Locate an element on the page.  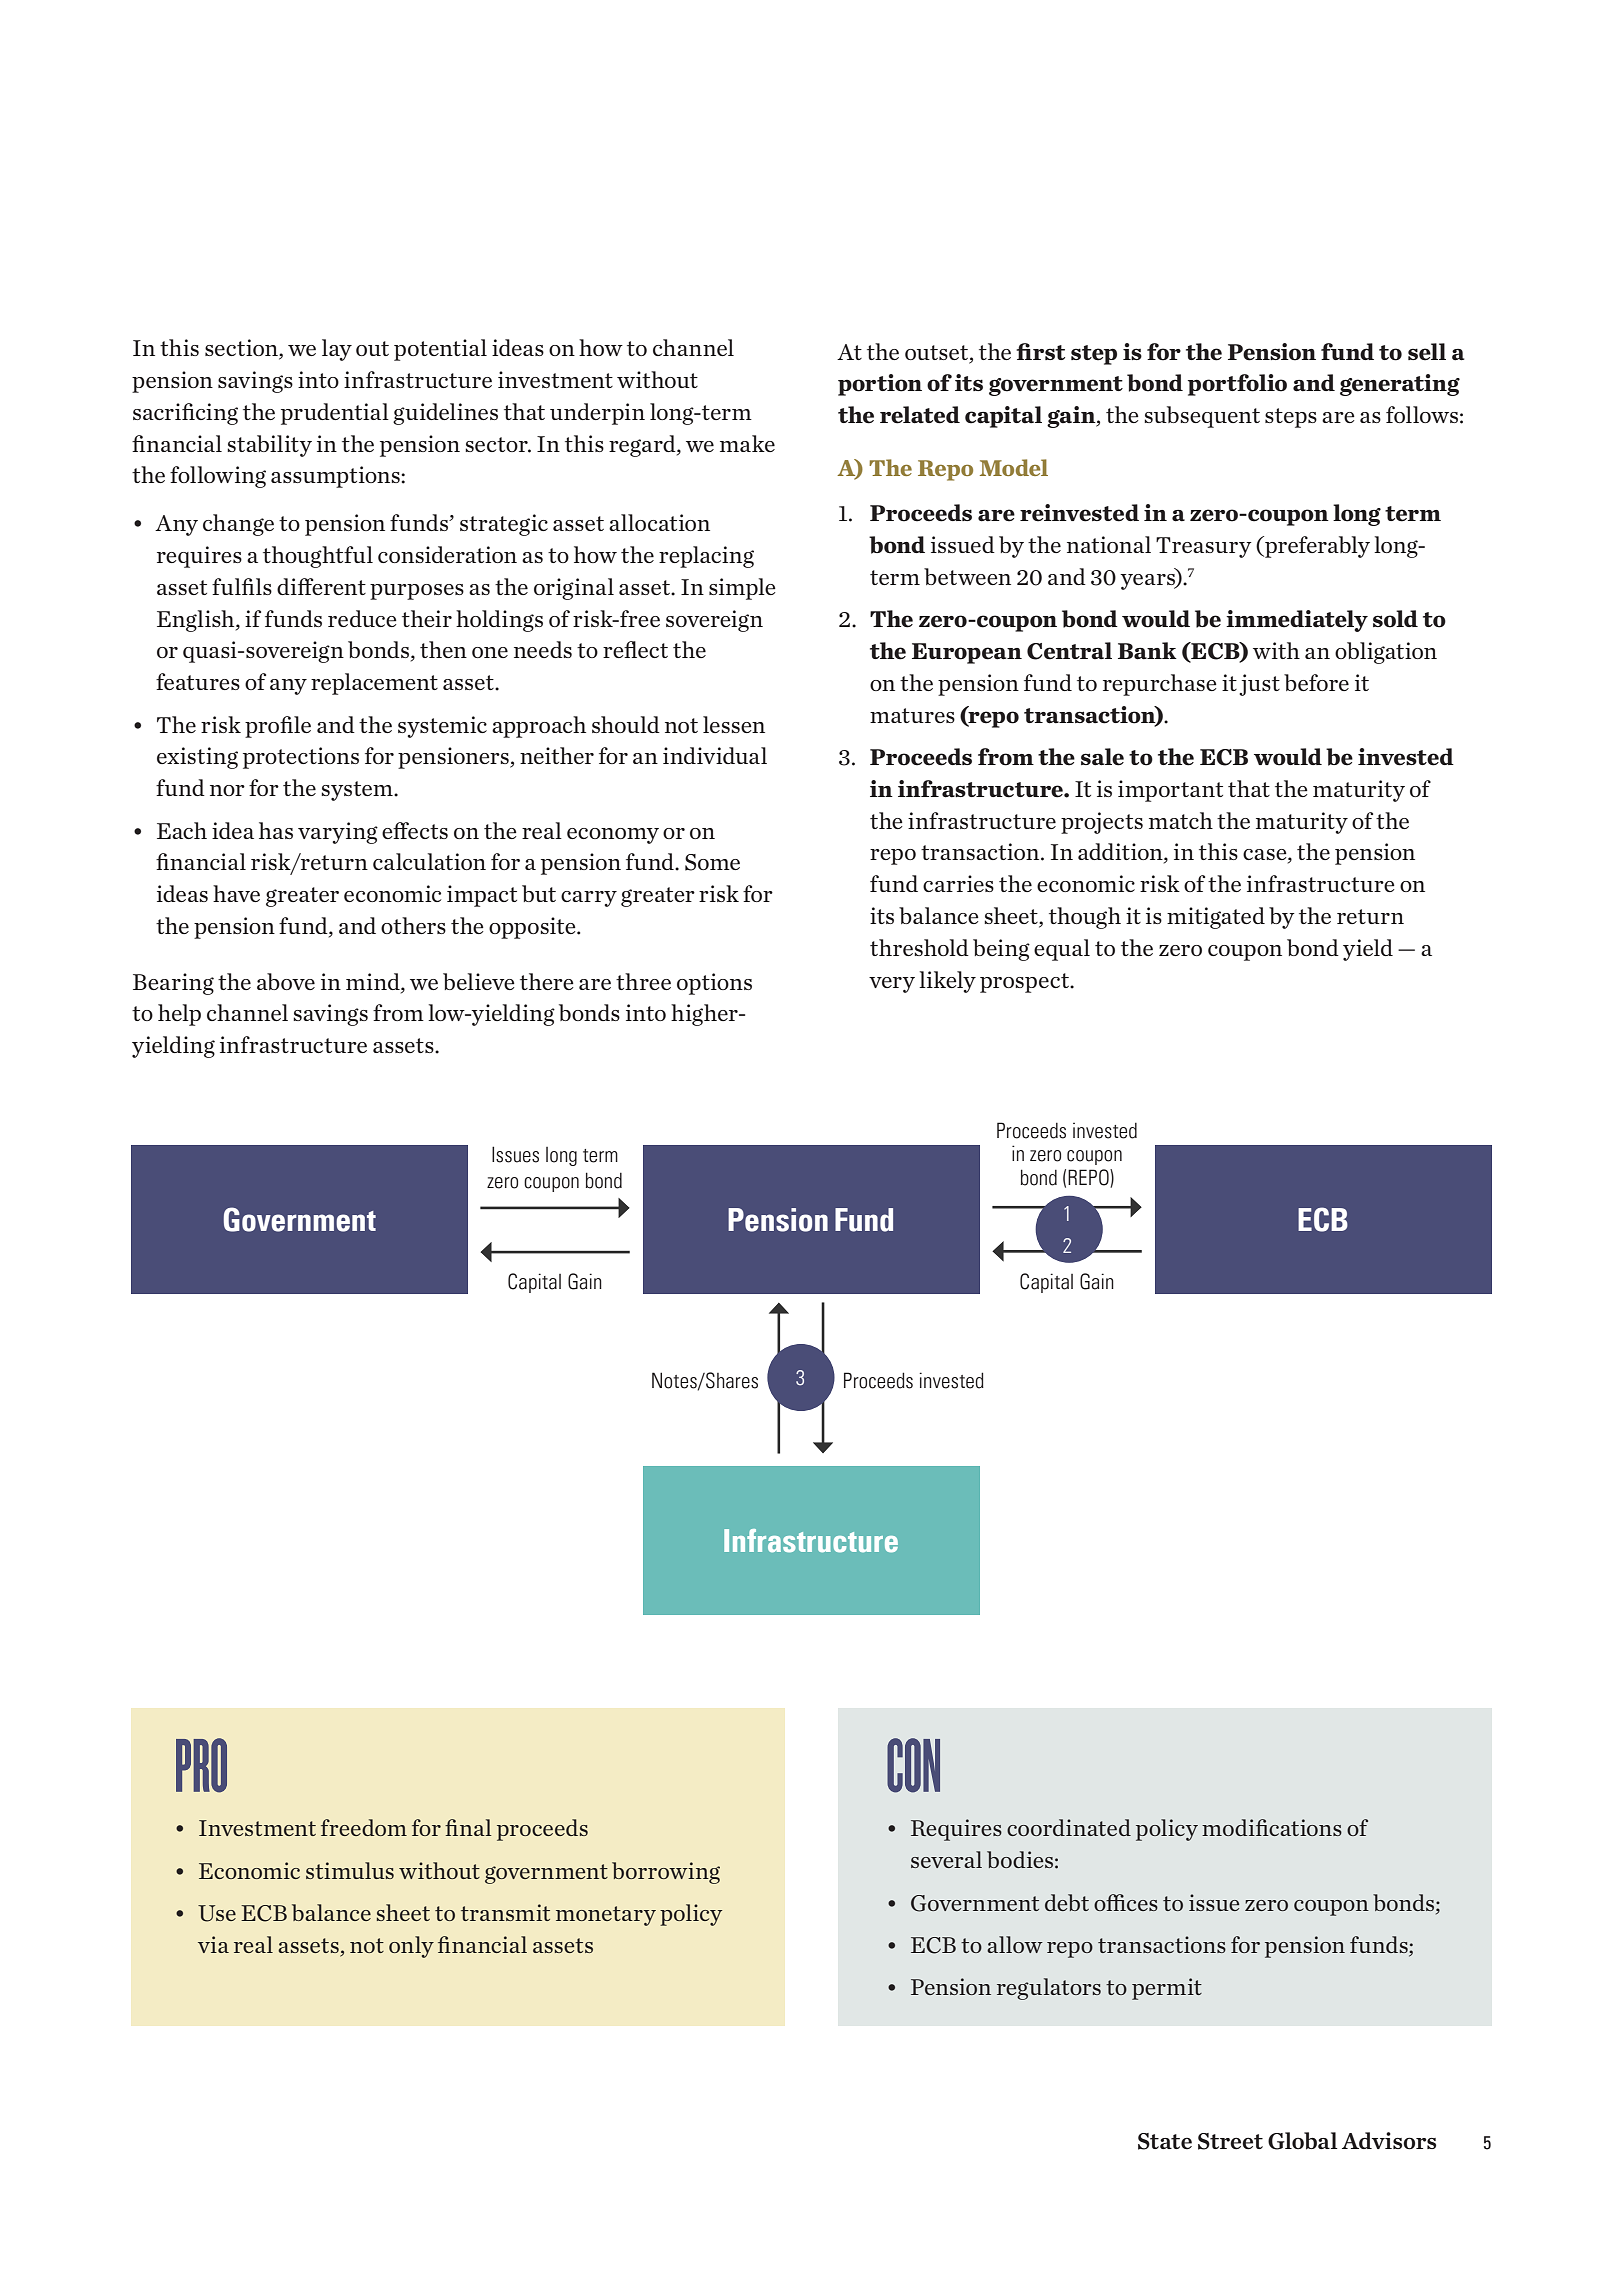
portfolio is located at coordinates (1237, 385).
